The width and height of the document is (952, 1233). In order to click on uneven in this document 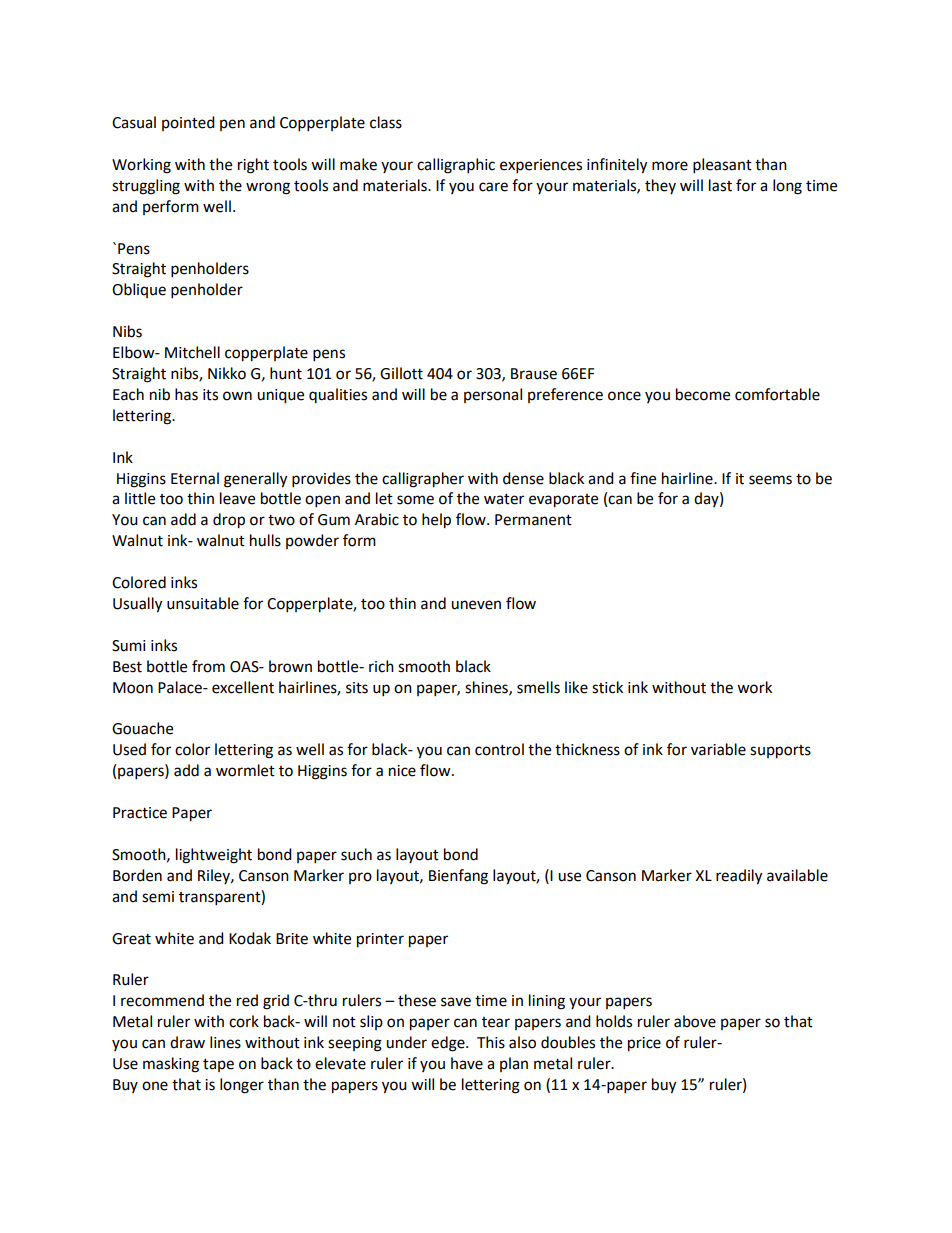, I will do `click(476, 605)`.
